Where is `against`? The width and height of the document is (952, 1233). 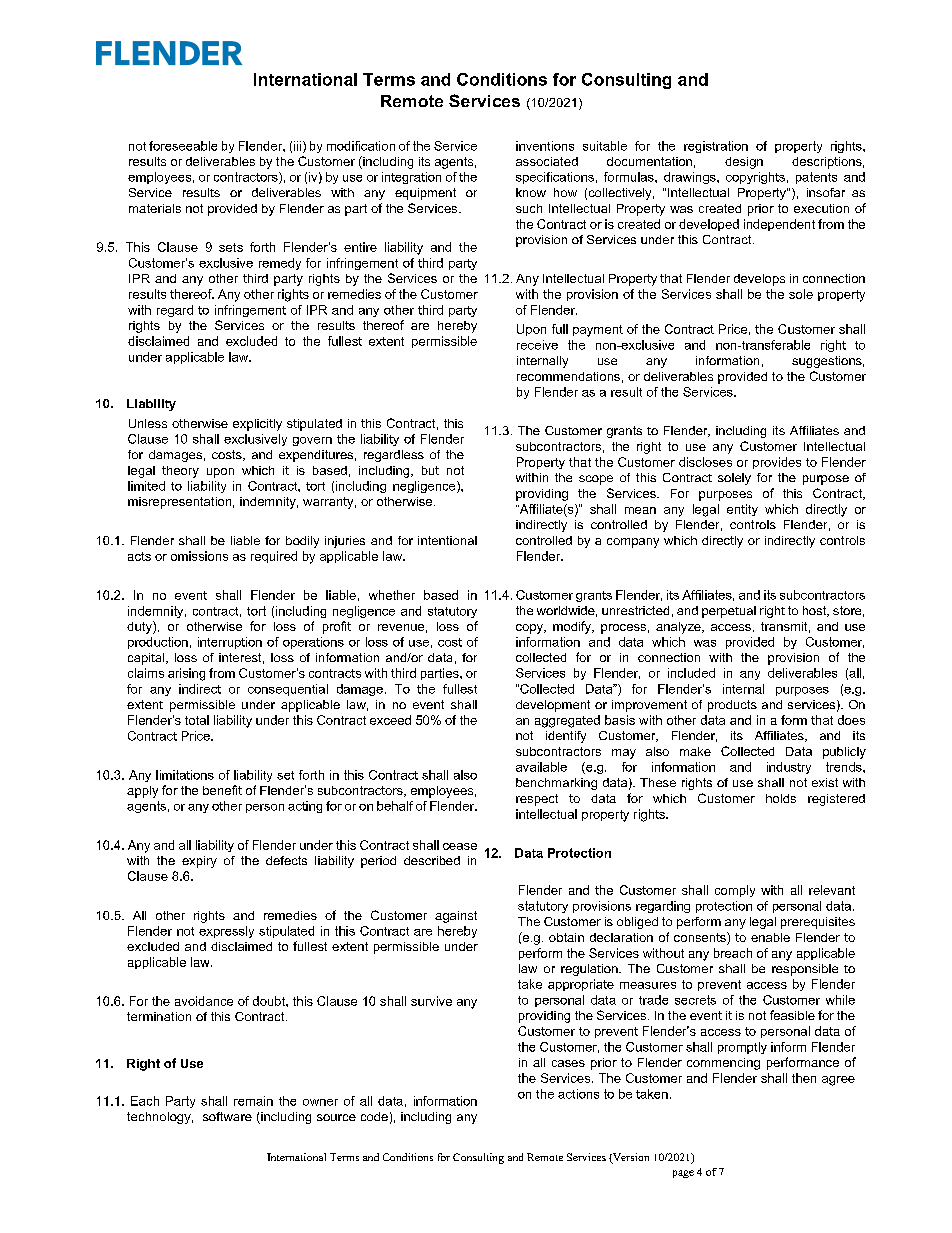 against is located at coordinates (456, 917).
